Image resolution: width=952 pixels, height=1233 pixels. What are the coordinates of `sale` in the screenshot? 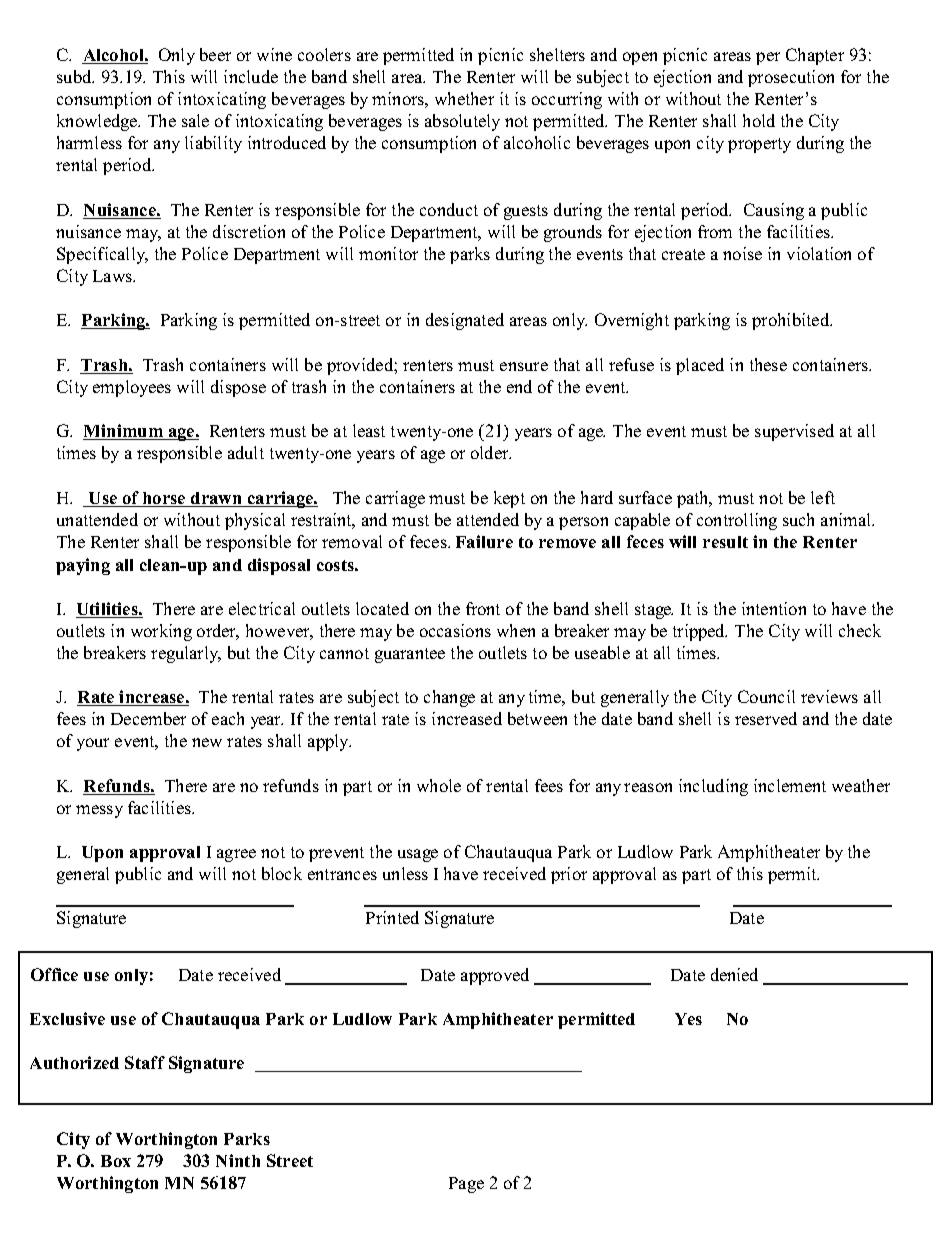 It's located at (195, 120).
